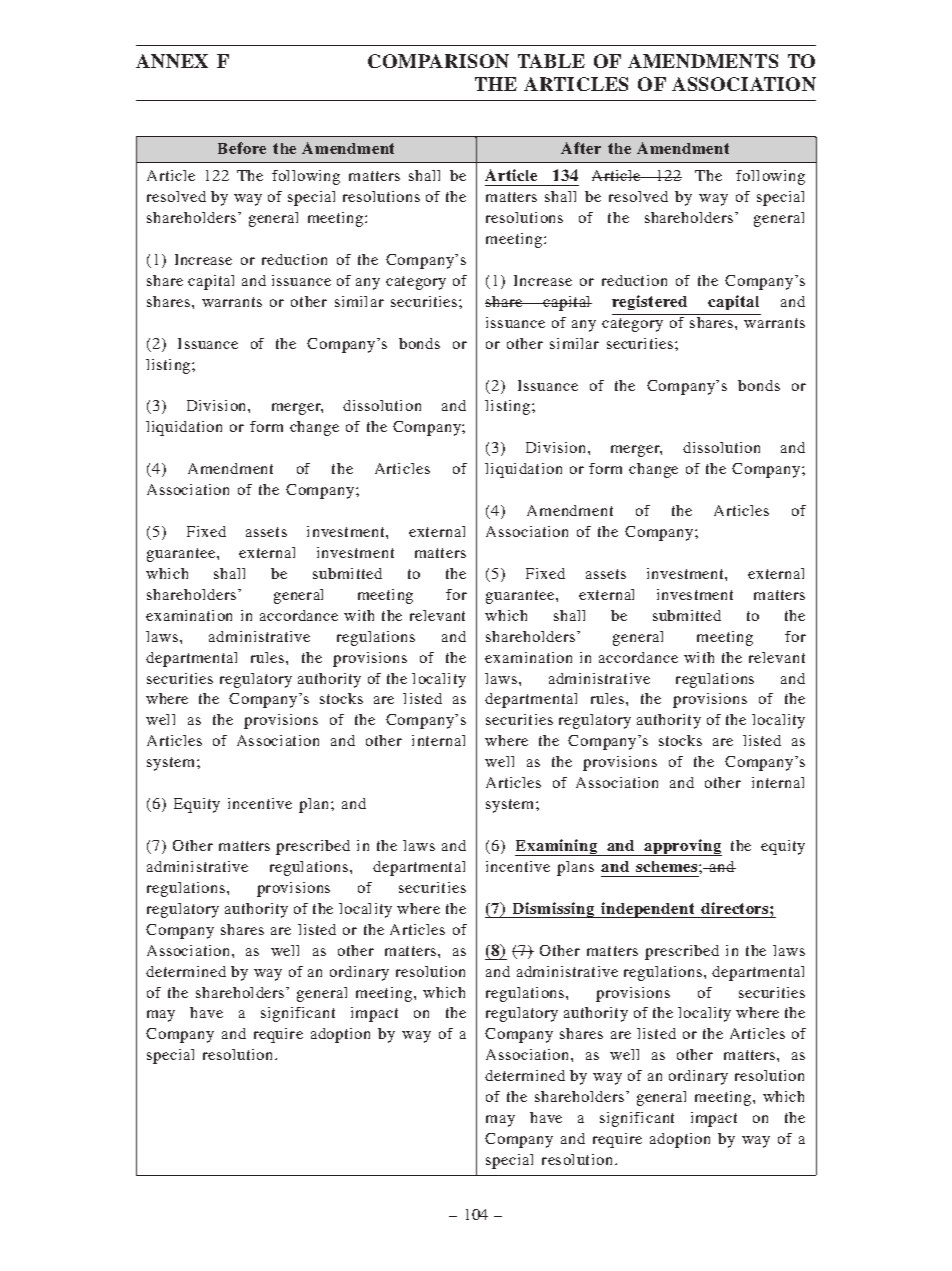  I want to click on Before, so click(242, 148).
